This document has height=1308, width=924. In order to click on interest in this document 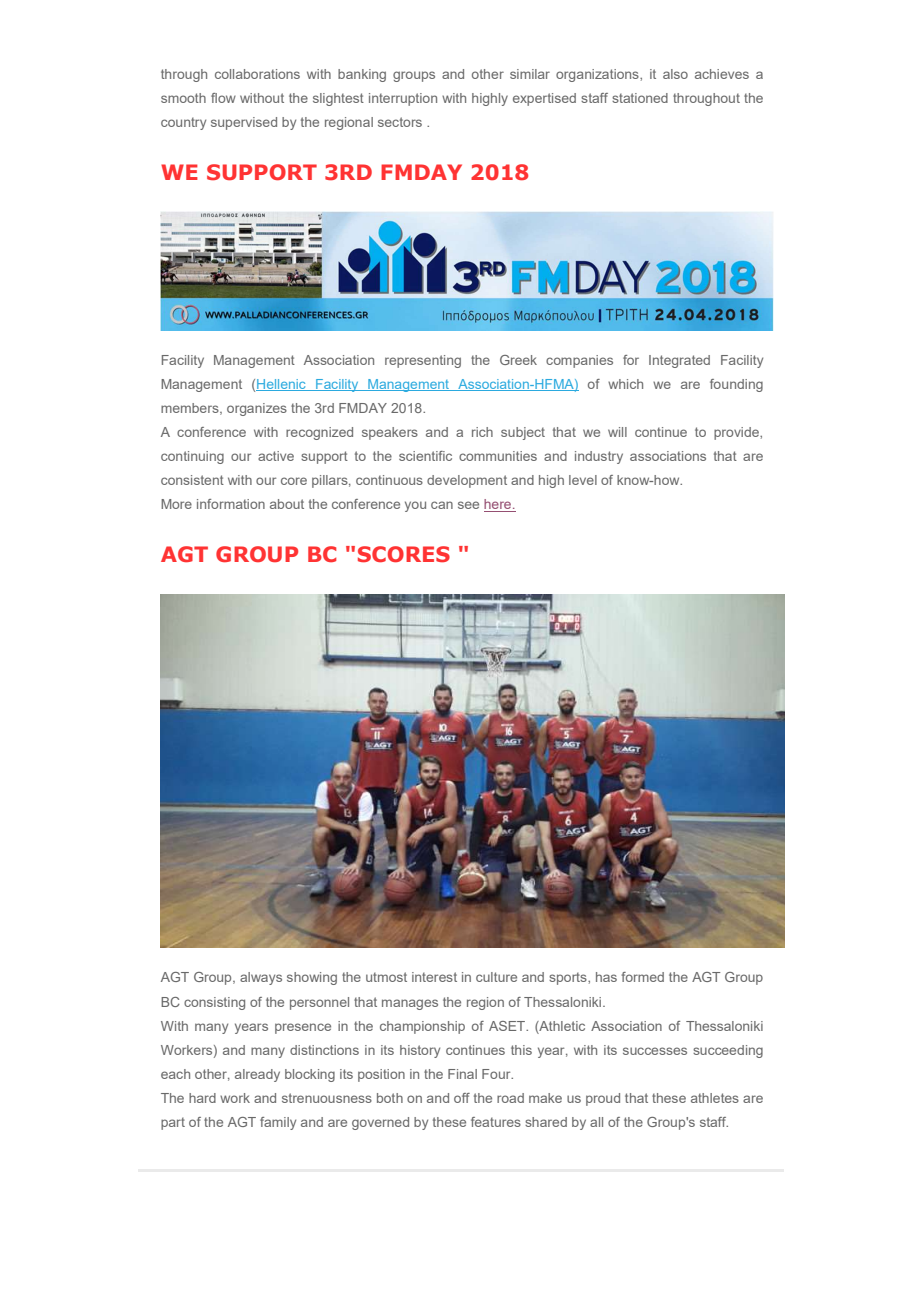, I will do `click(434, 977)`.
